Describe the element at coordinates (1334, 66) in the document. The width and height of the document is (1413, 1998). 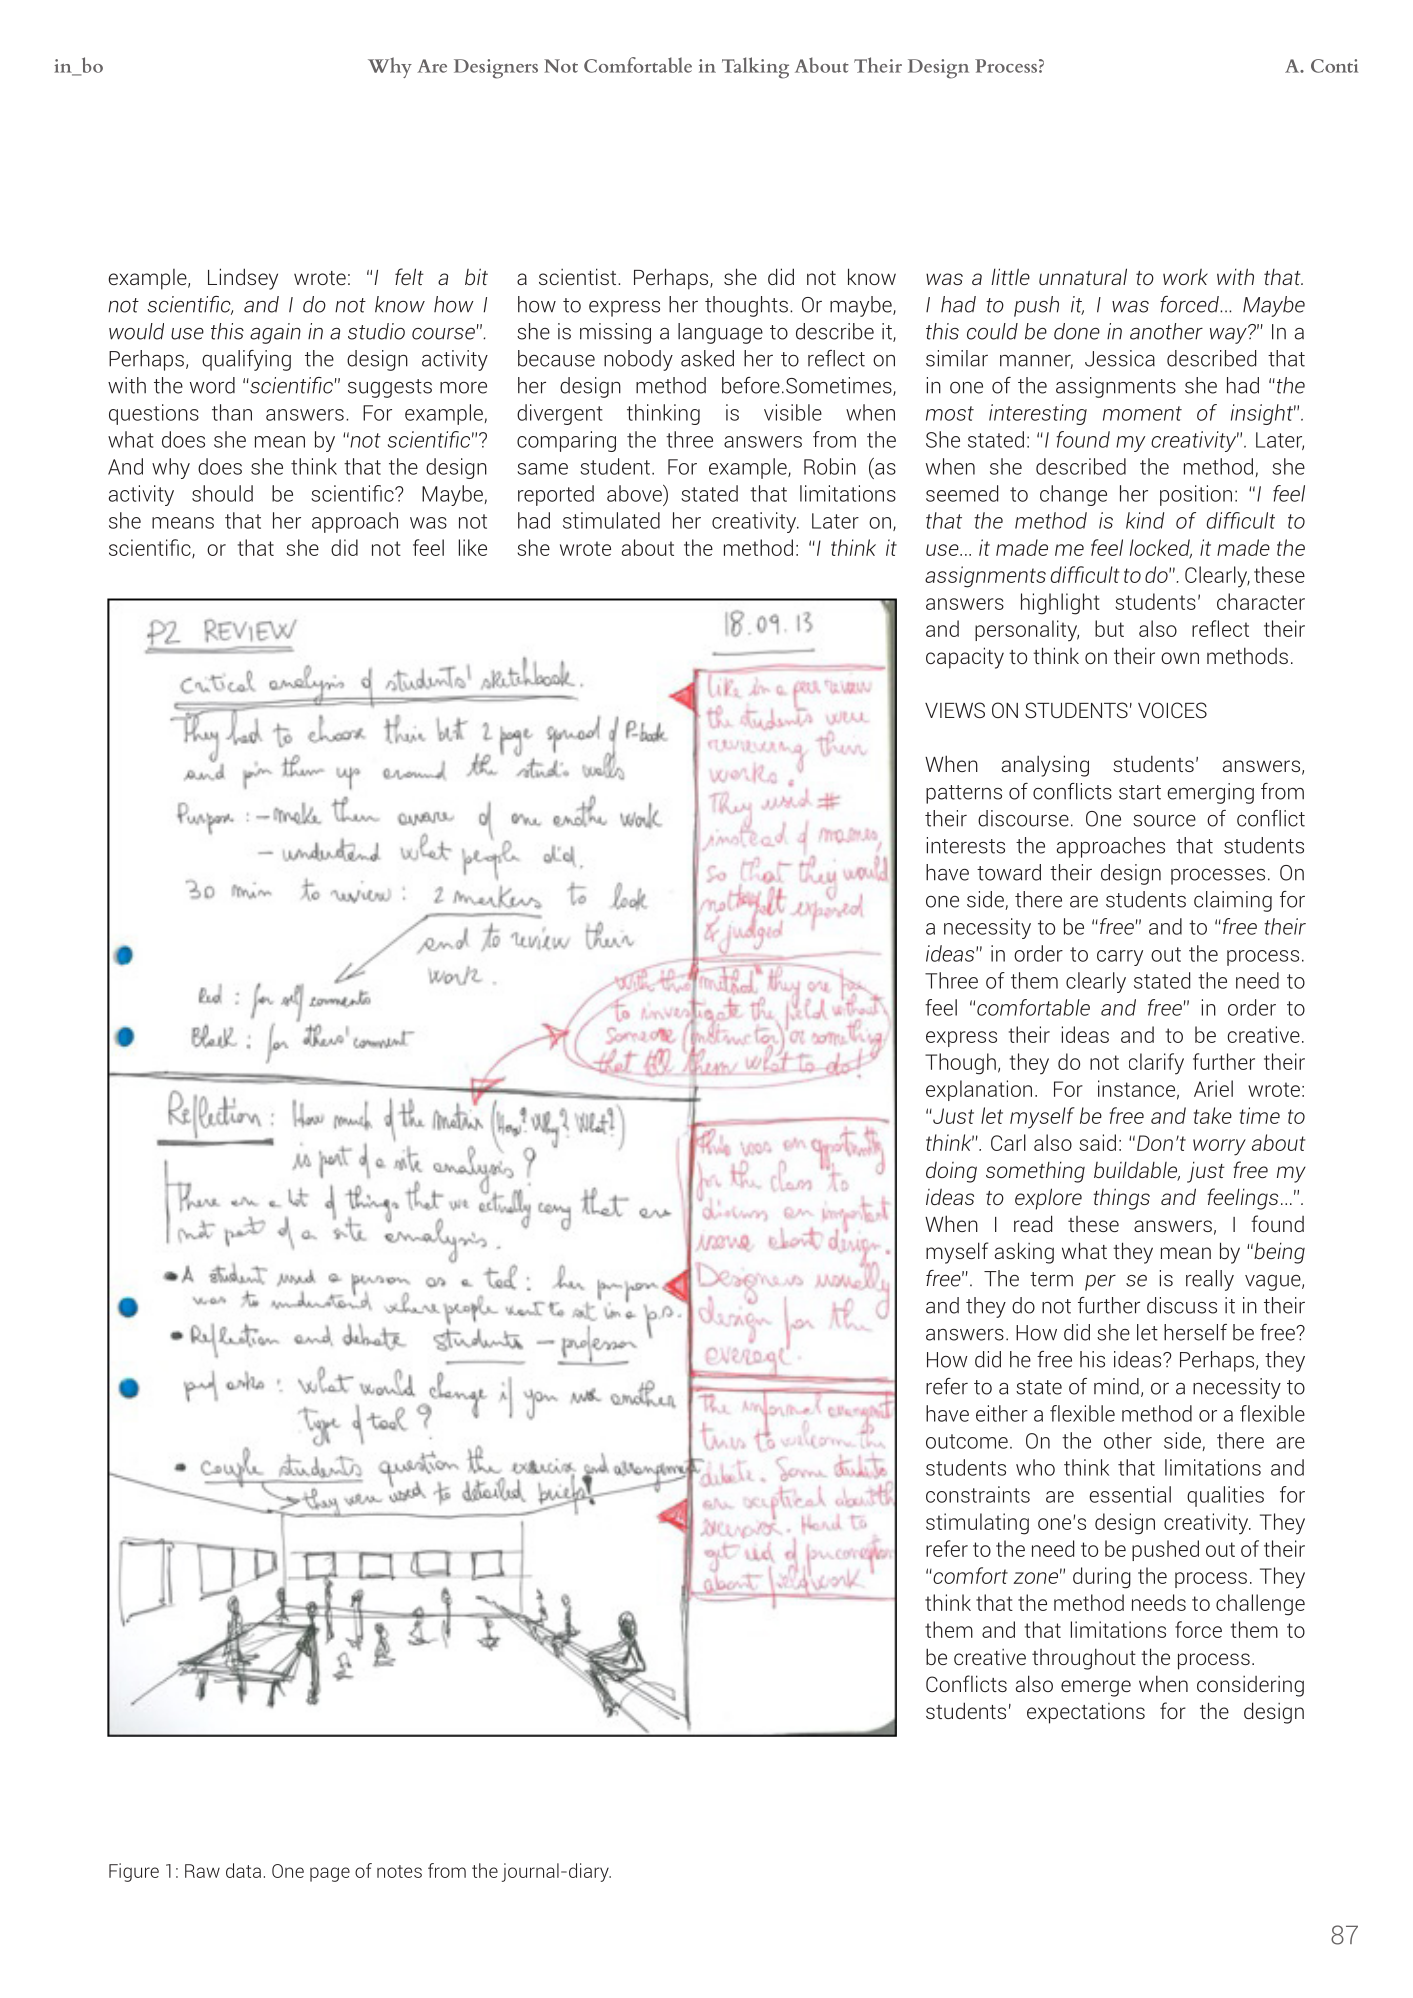
I see `Conti` at that location.
